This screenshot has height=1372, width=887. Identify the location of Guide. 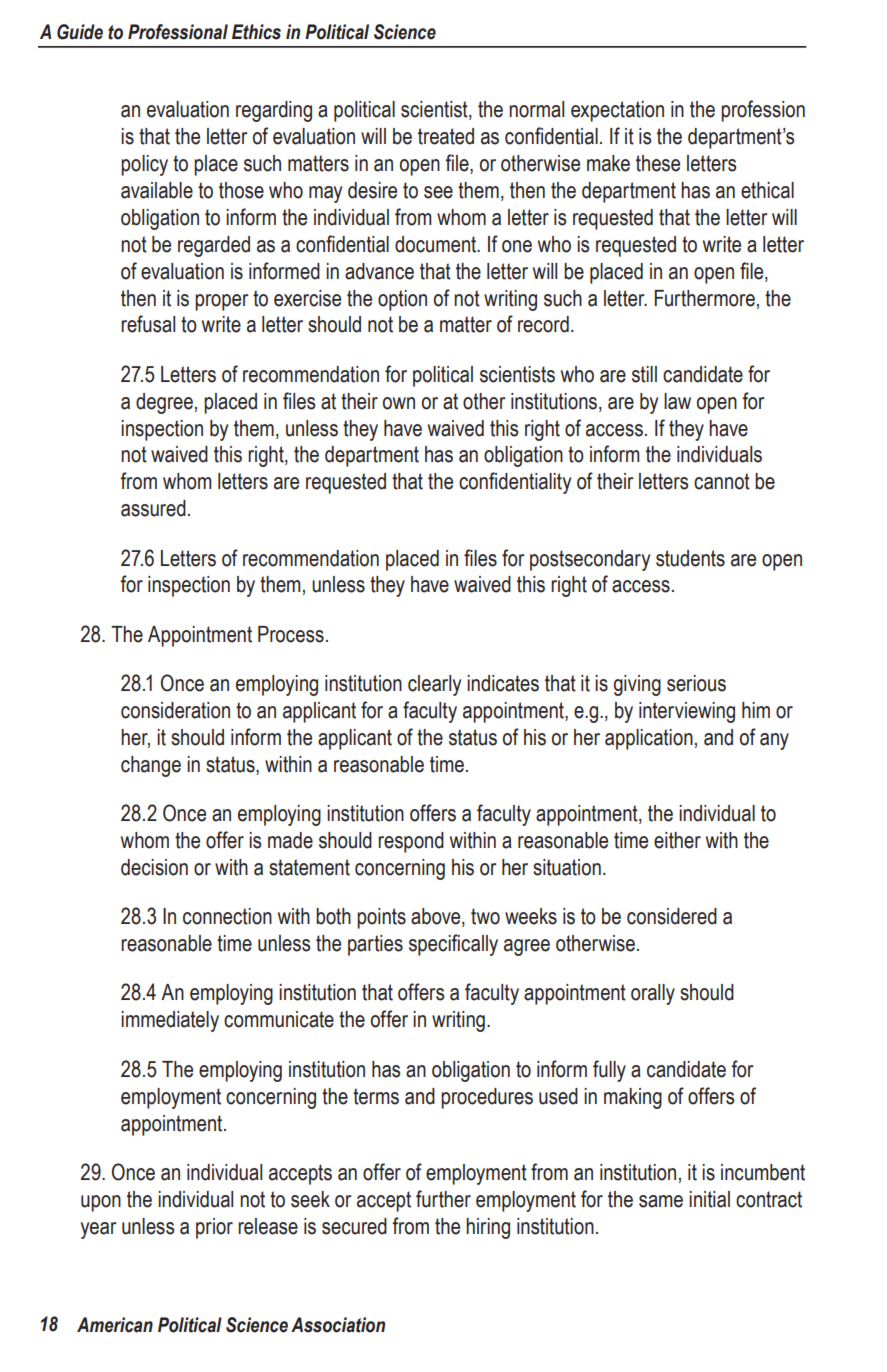
(80, 32).
